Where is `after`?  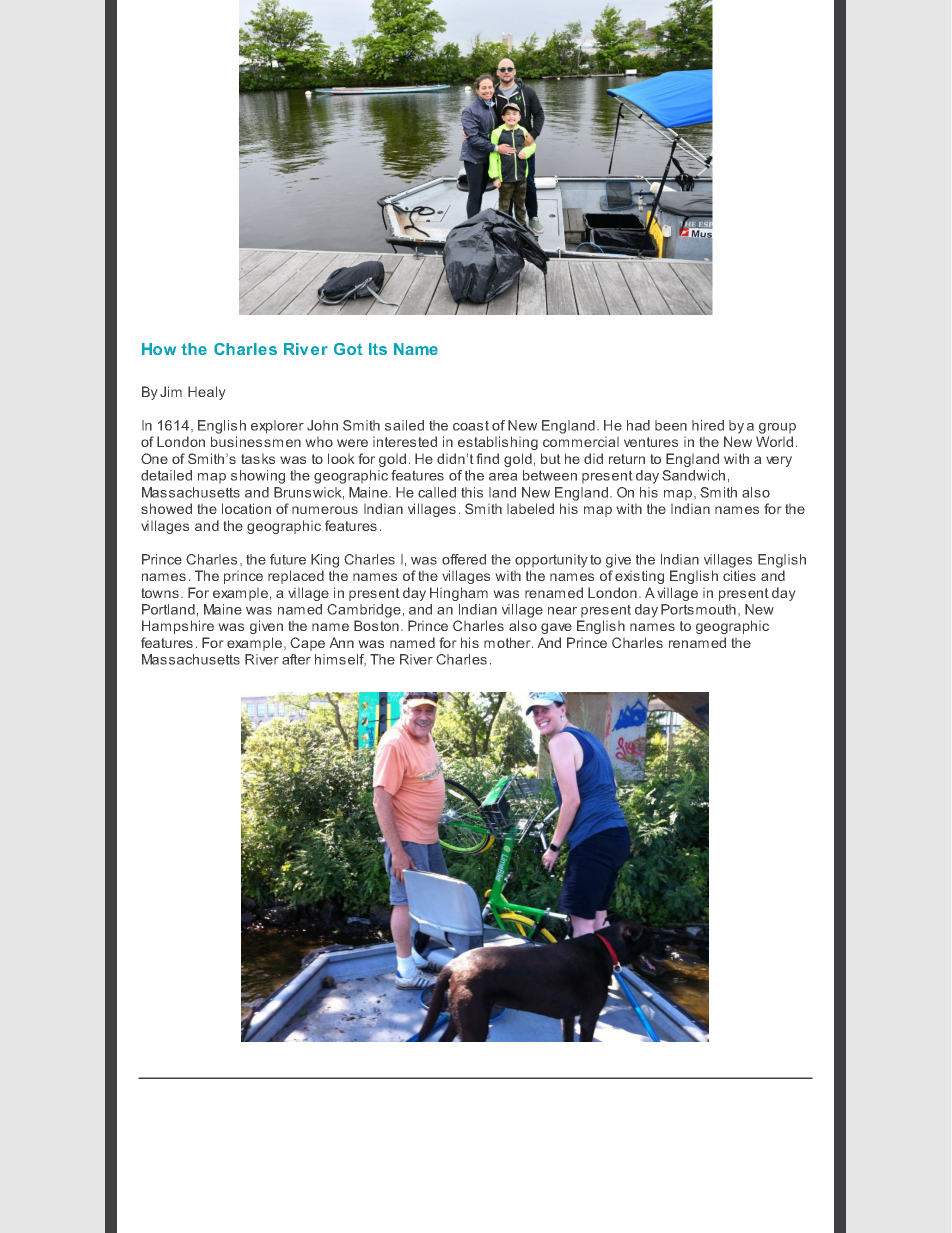 after is located at coordinates (296, 659).
